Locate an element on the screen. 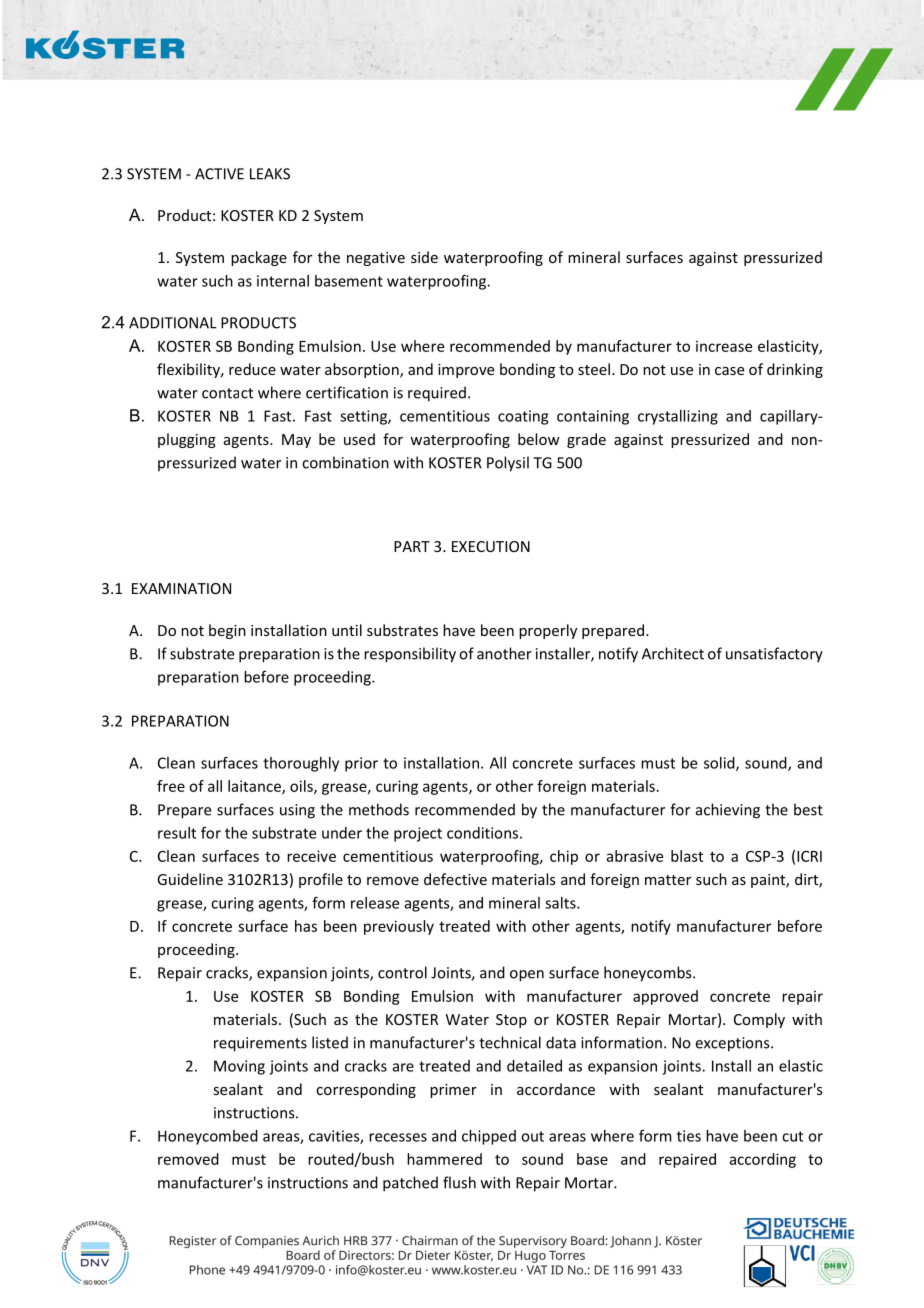 Image resolution: width=924 pixels, height=1308 pixels. defective is located at coordinates (455, 879).
